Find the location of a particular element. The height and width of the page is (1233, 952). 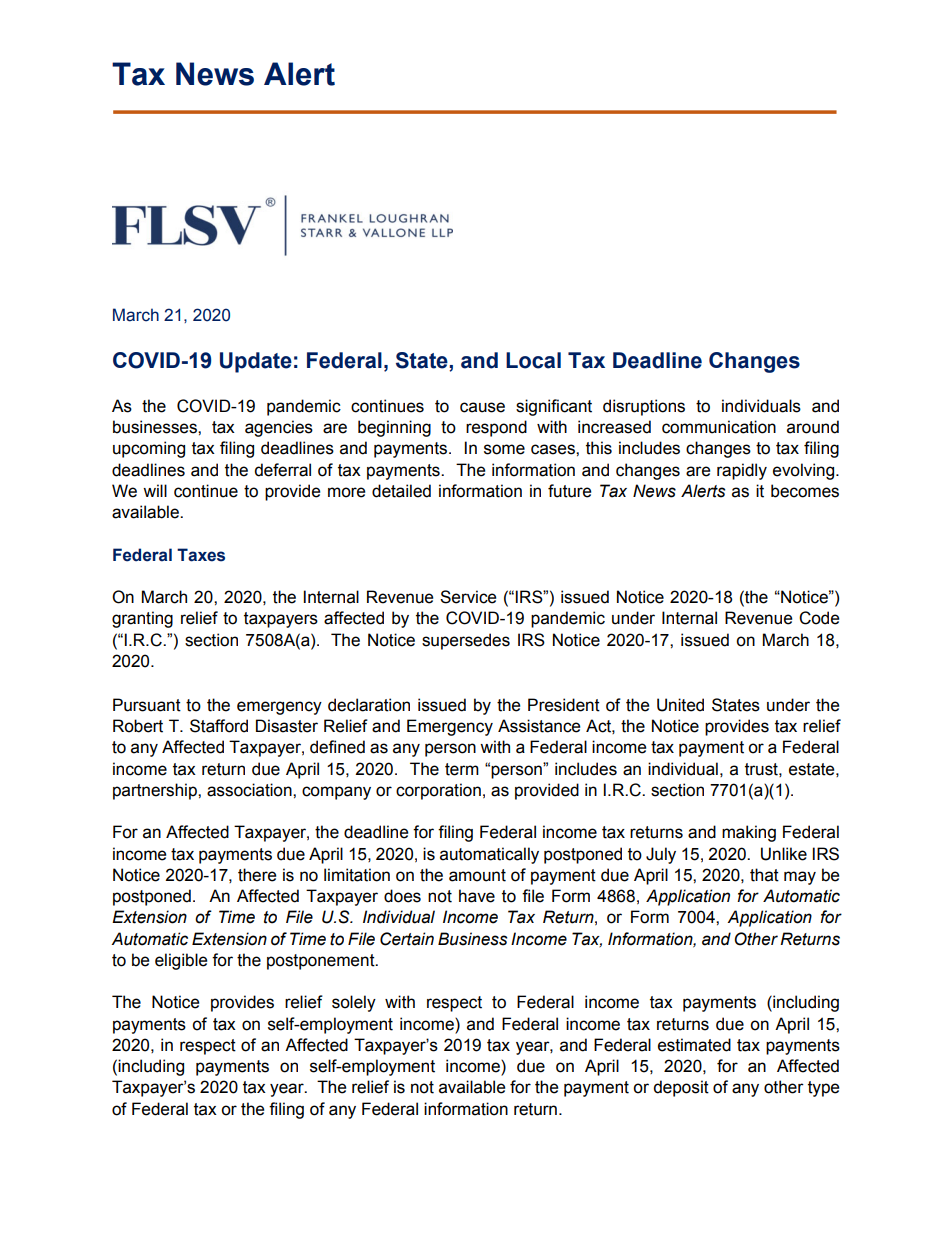

Update is located at coordinates (256, 362).
